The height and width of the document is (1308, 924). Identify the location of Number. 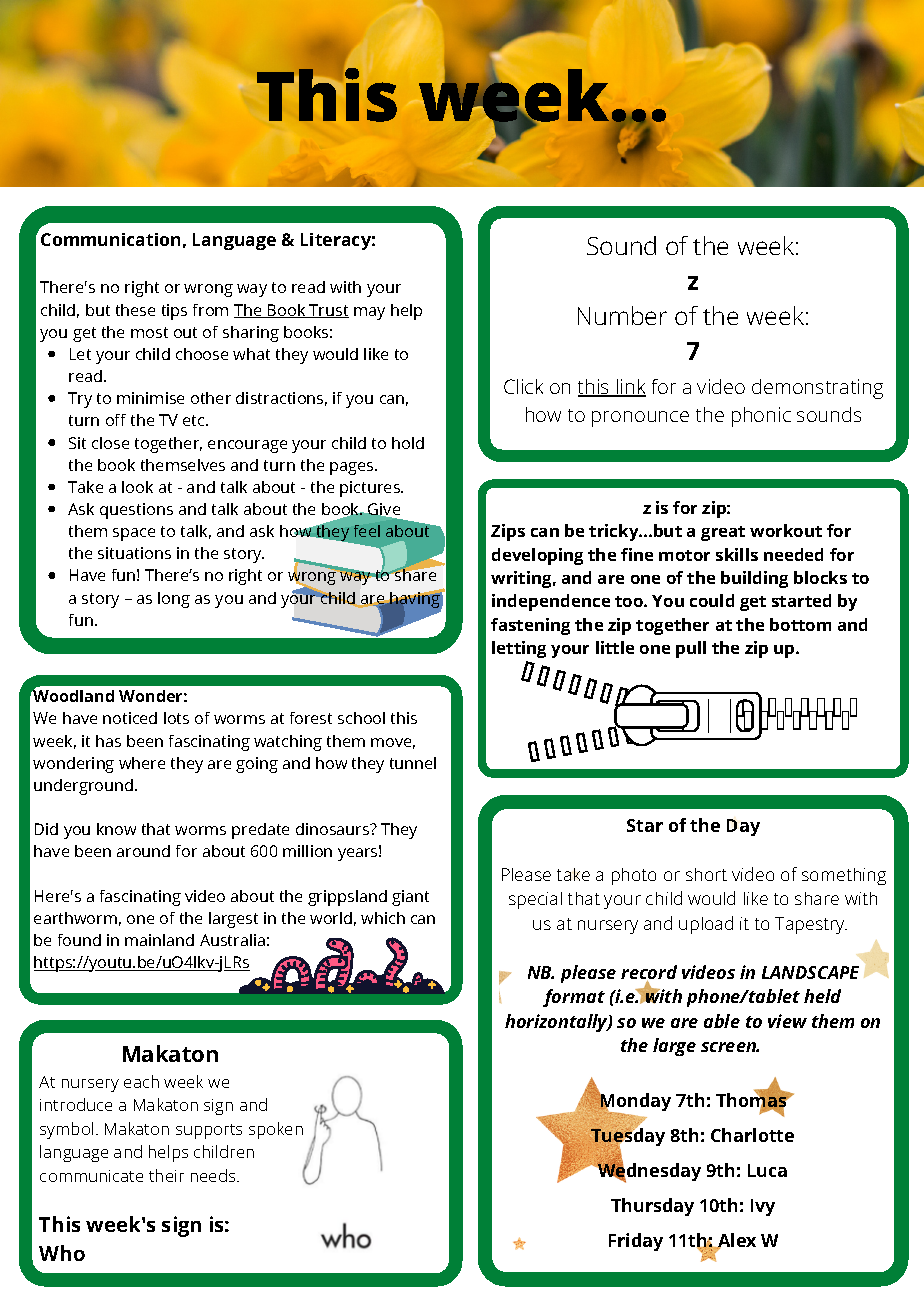
(622, 315).
